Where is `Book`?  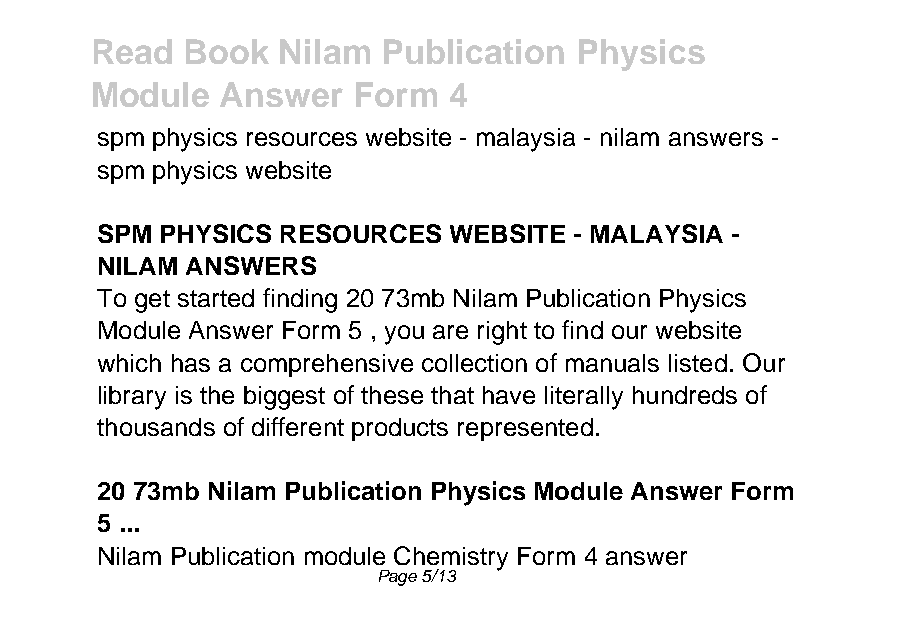 Book is located at coordinates (227, 51).
